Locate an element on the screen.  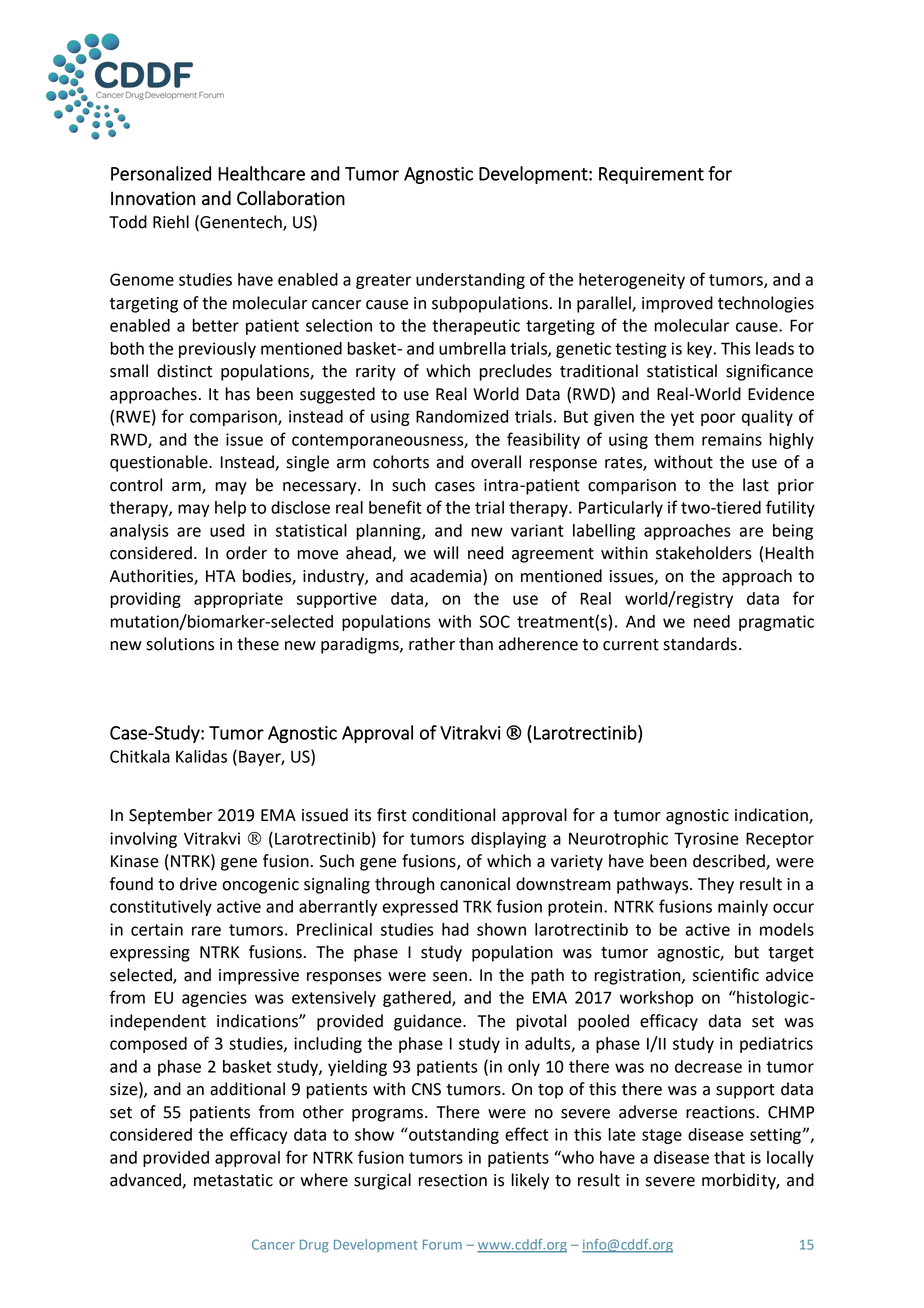
than is located at coordinates (476, 644).
